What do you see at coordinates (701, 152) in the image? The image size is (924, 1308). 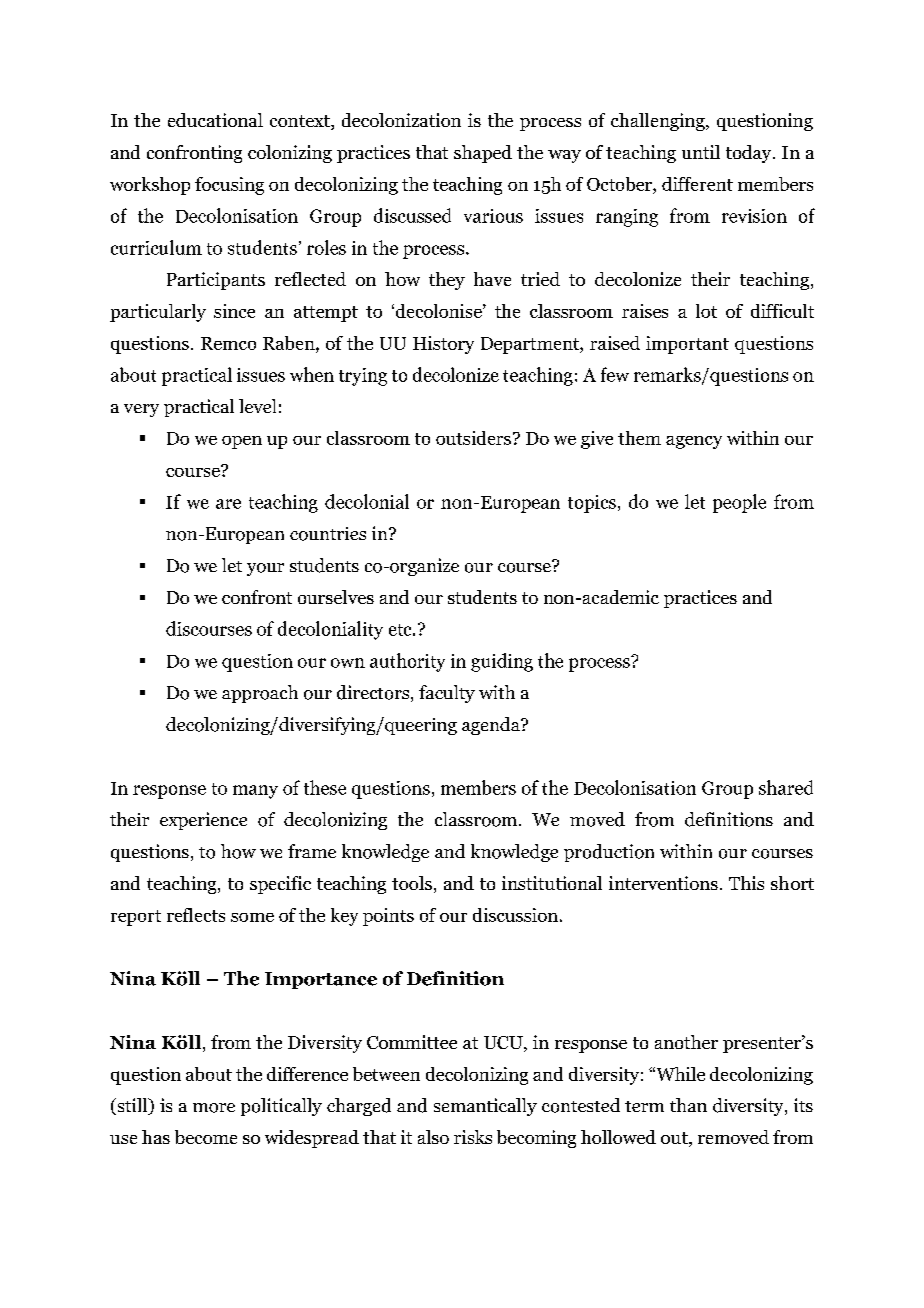 I see `until` at bounding box center [701, 152].
